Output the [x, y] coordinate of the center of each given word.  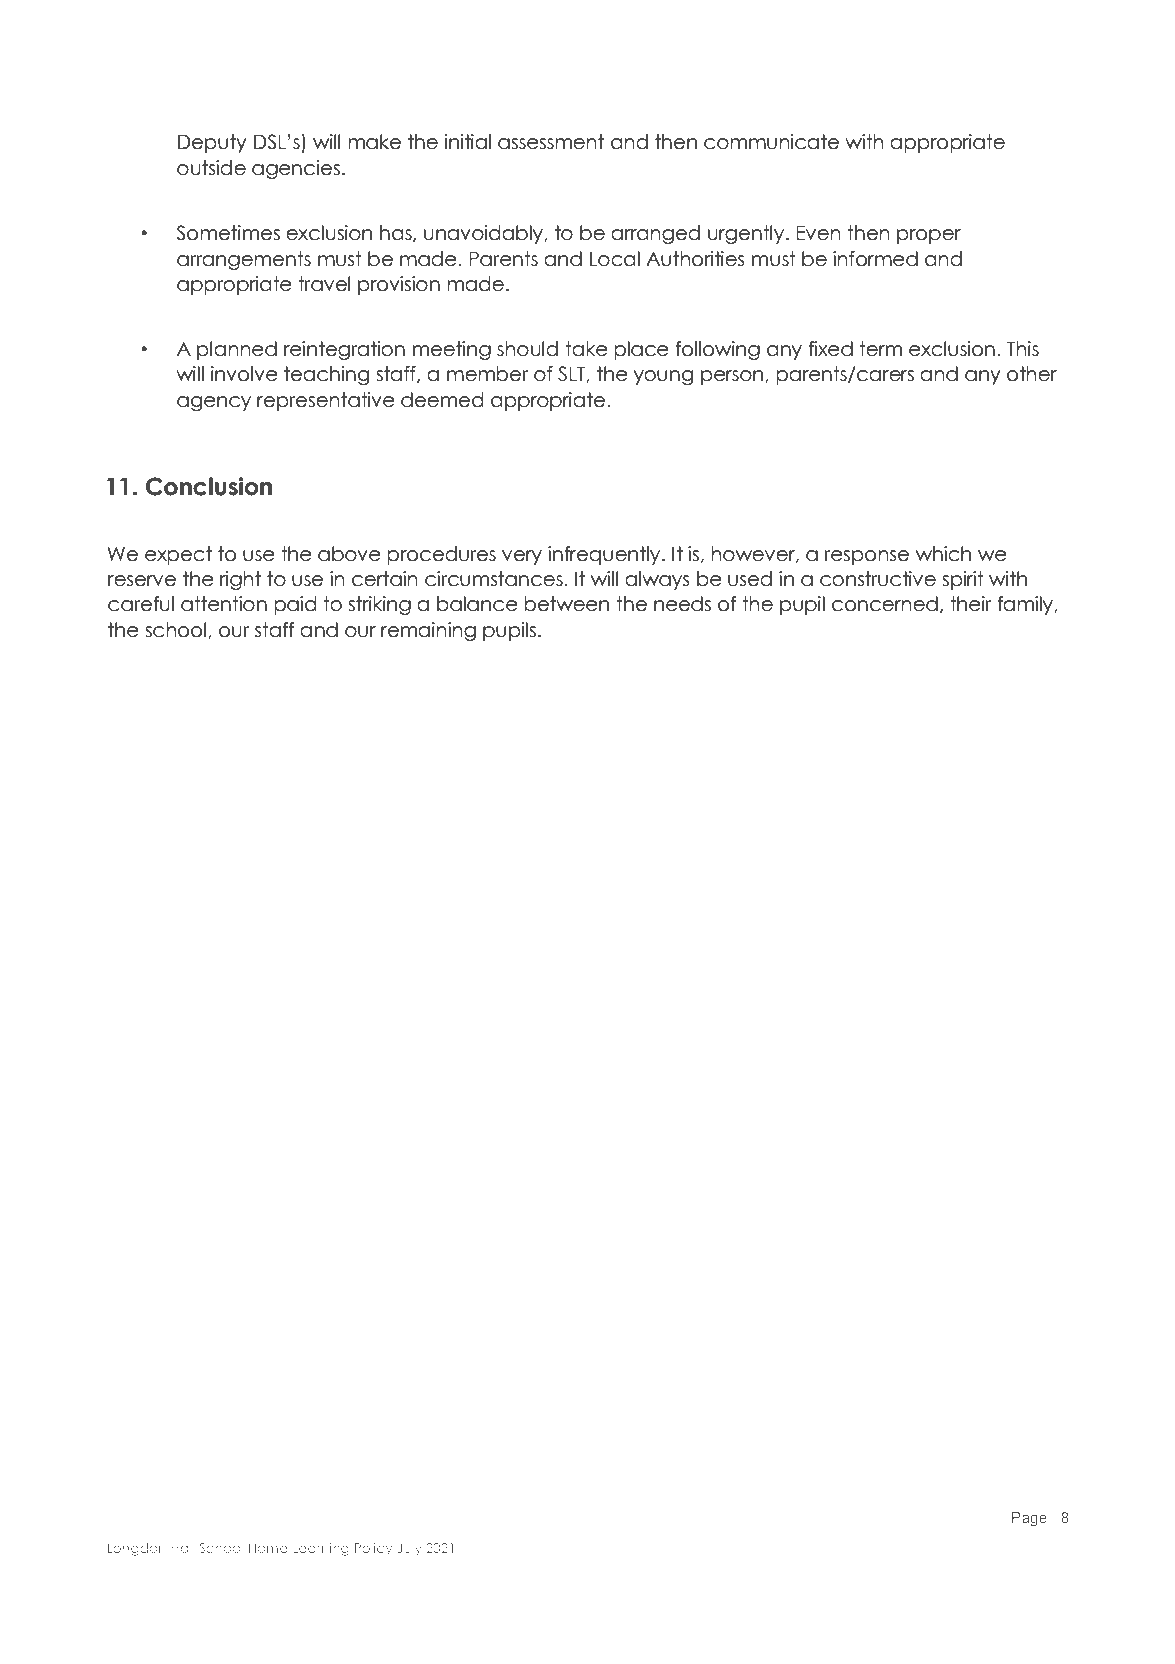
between [567, 604]
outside [211, 168]
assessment [551, 142]
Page [1029, 1519]
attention [224, 604]
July [409, 1549]
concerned [885, 604]
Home [268, 1548]
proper [929, 236]
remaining [428, 631]
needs [682, 604]
